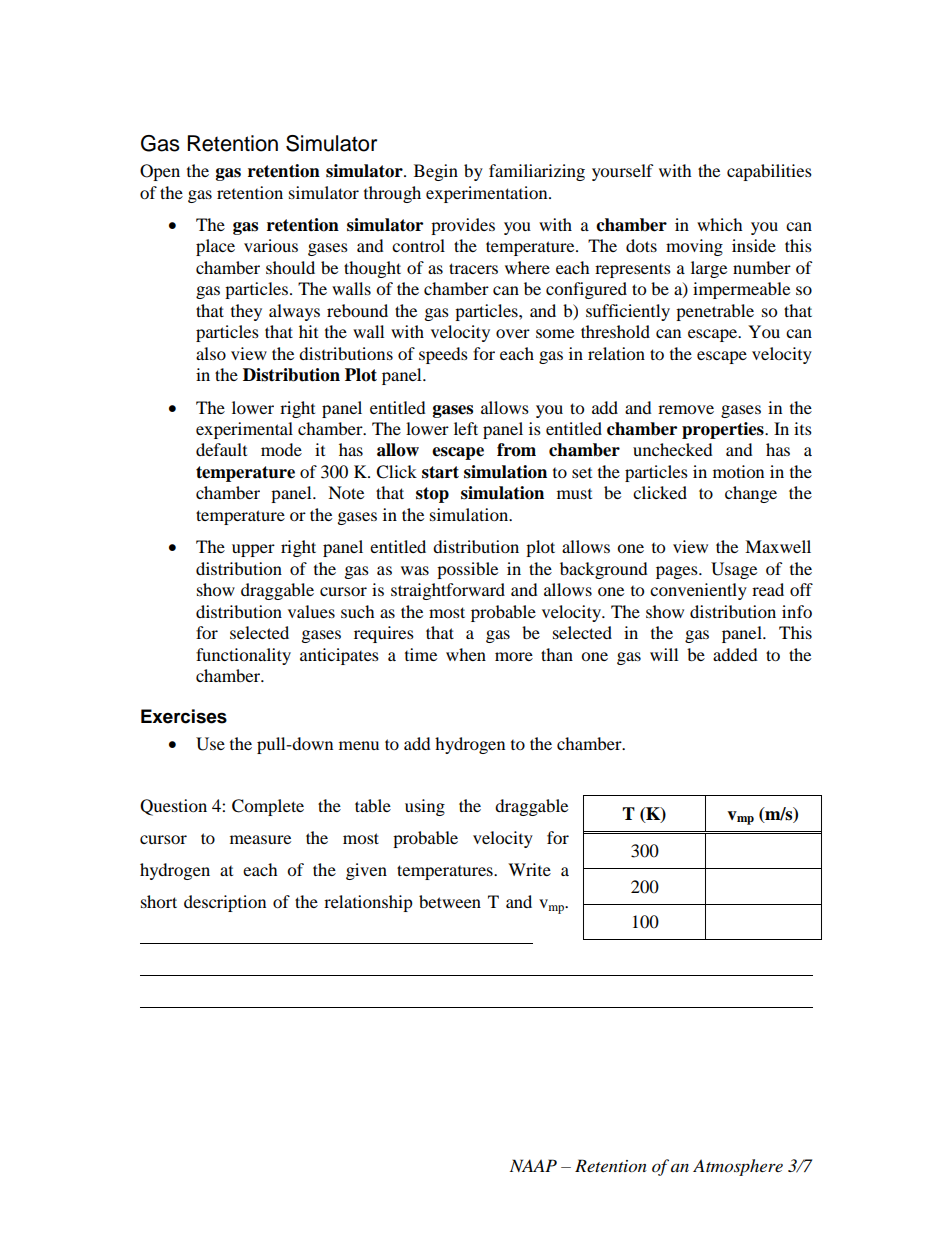 This screenshot has width=952, height=1233. I want to click on description, so click(225, 903).
